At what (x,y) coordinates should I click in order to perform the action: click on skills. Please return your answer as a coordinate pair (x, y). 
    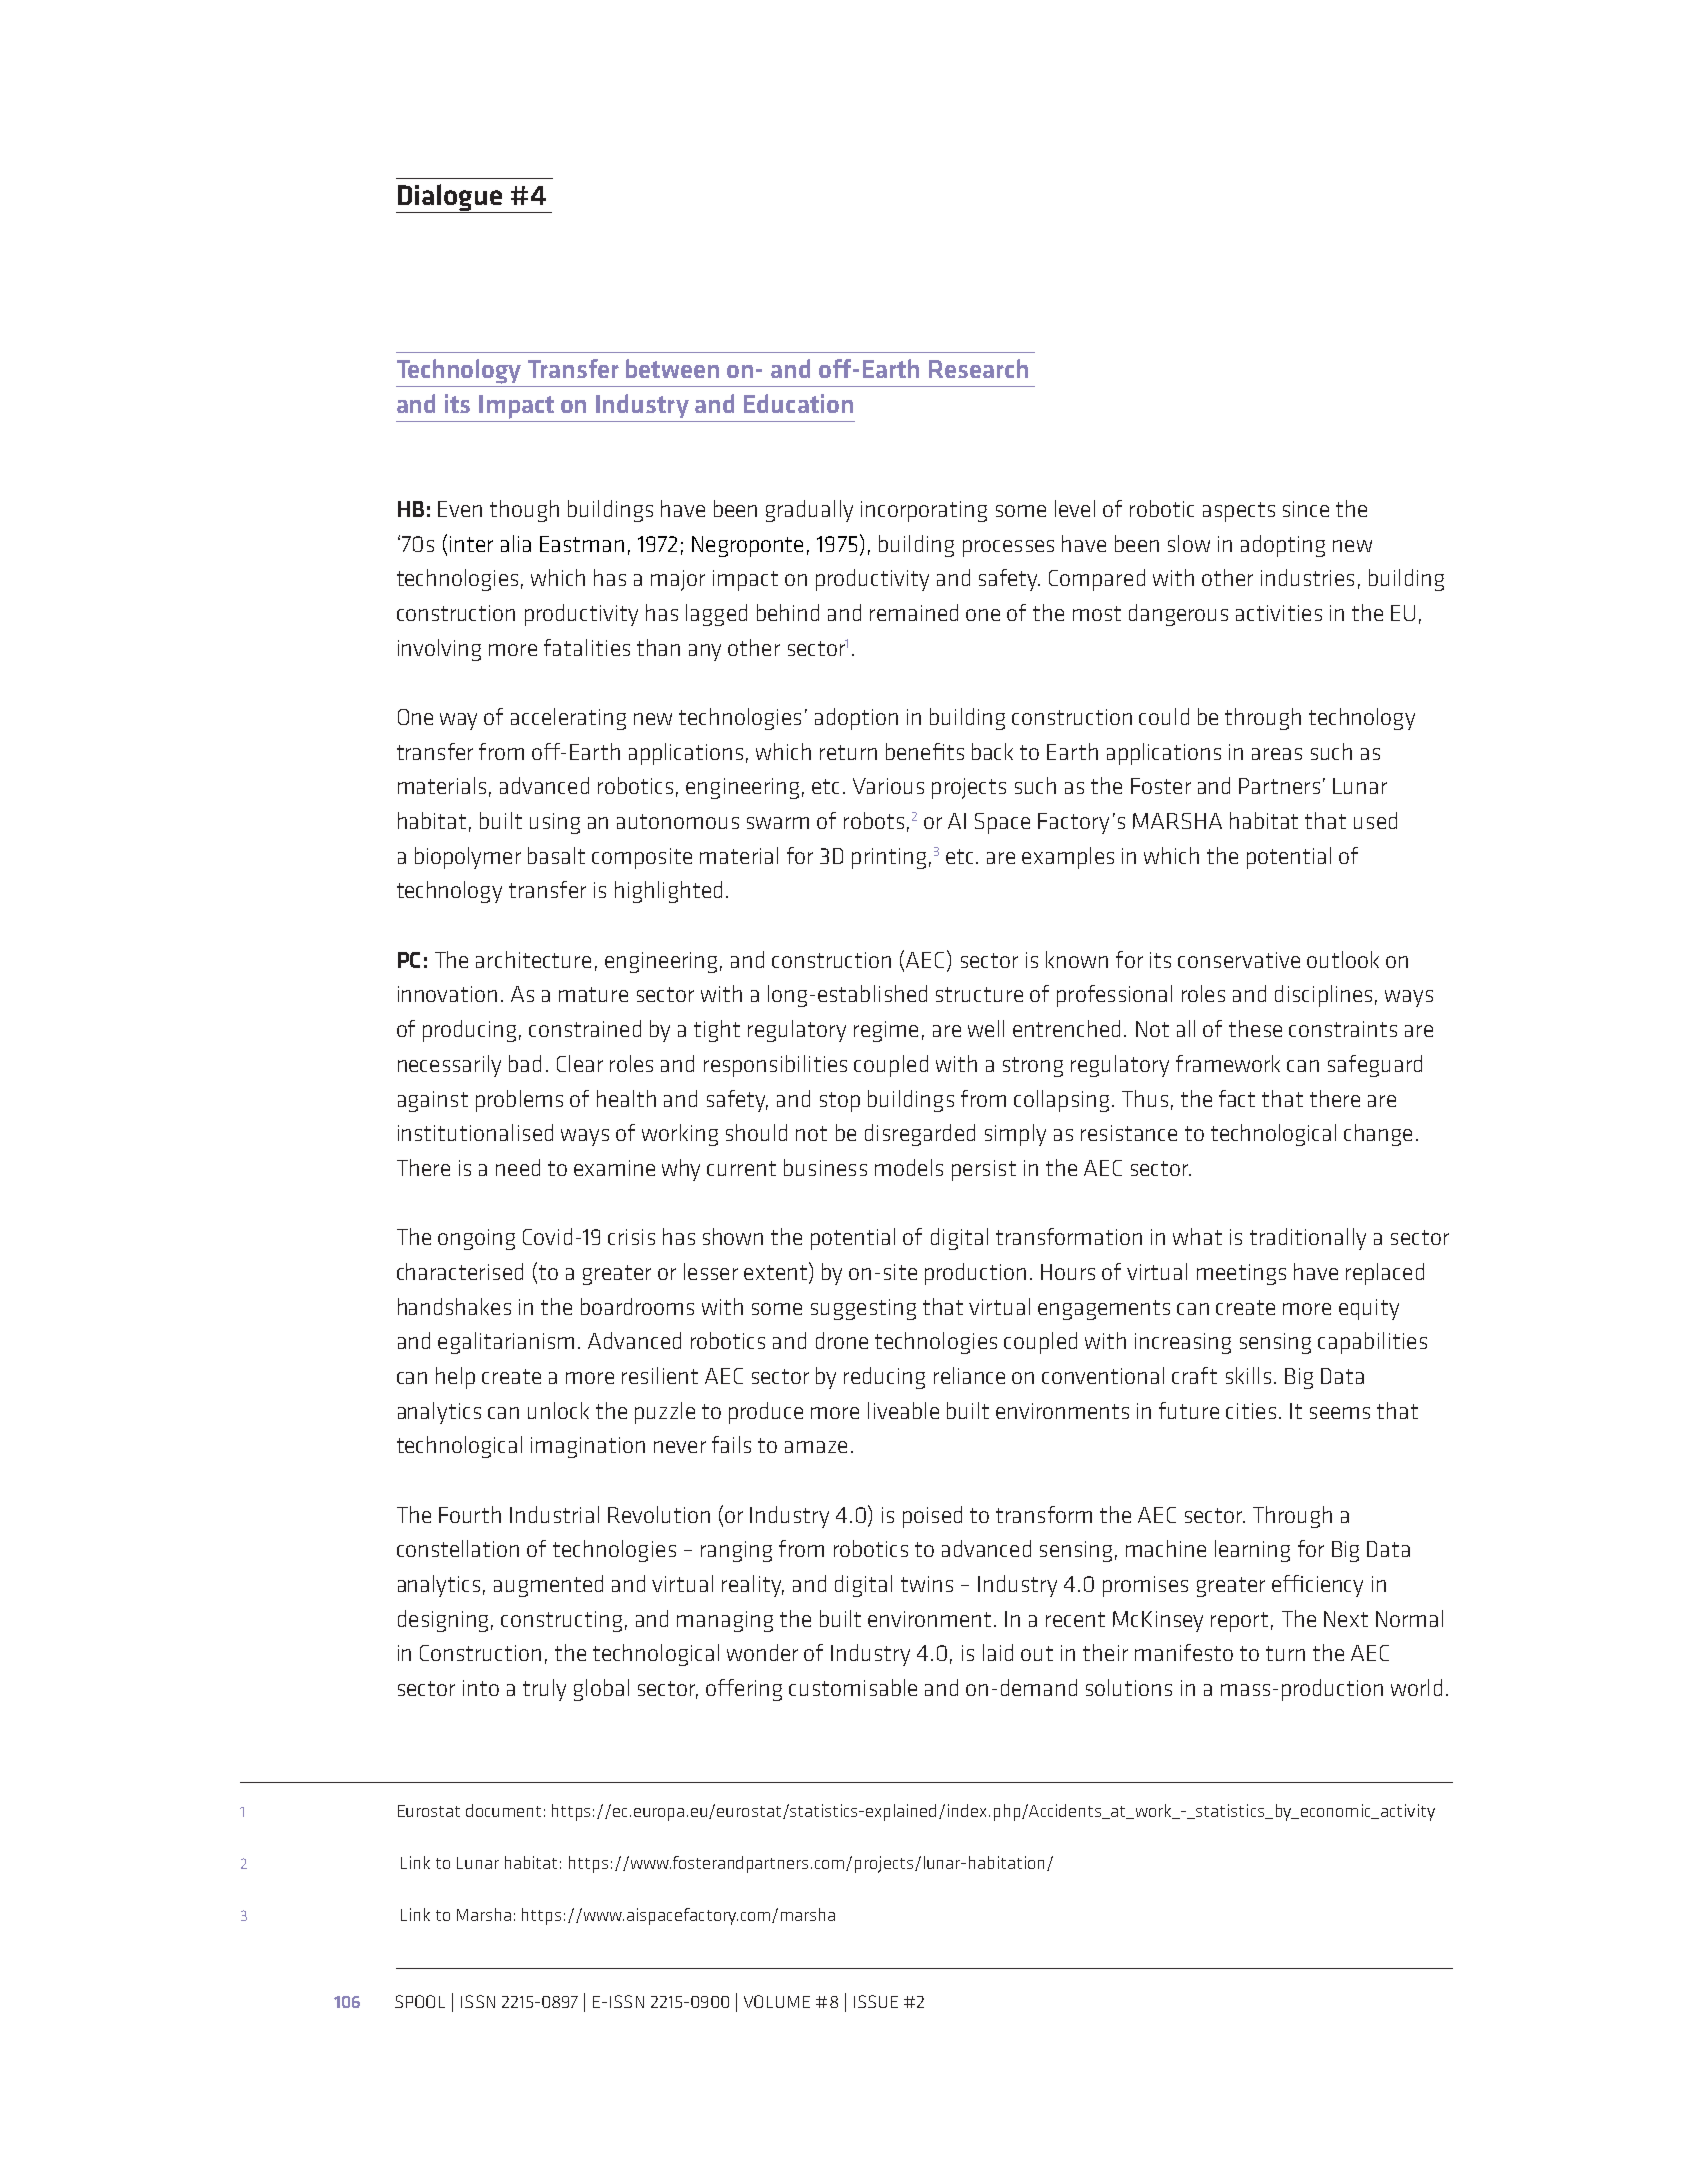
    Looking at the image, I should click on (1248, 1375).
